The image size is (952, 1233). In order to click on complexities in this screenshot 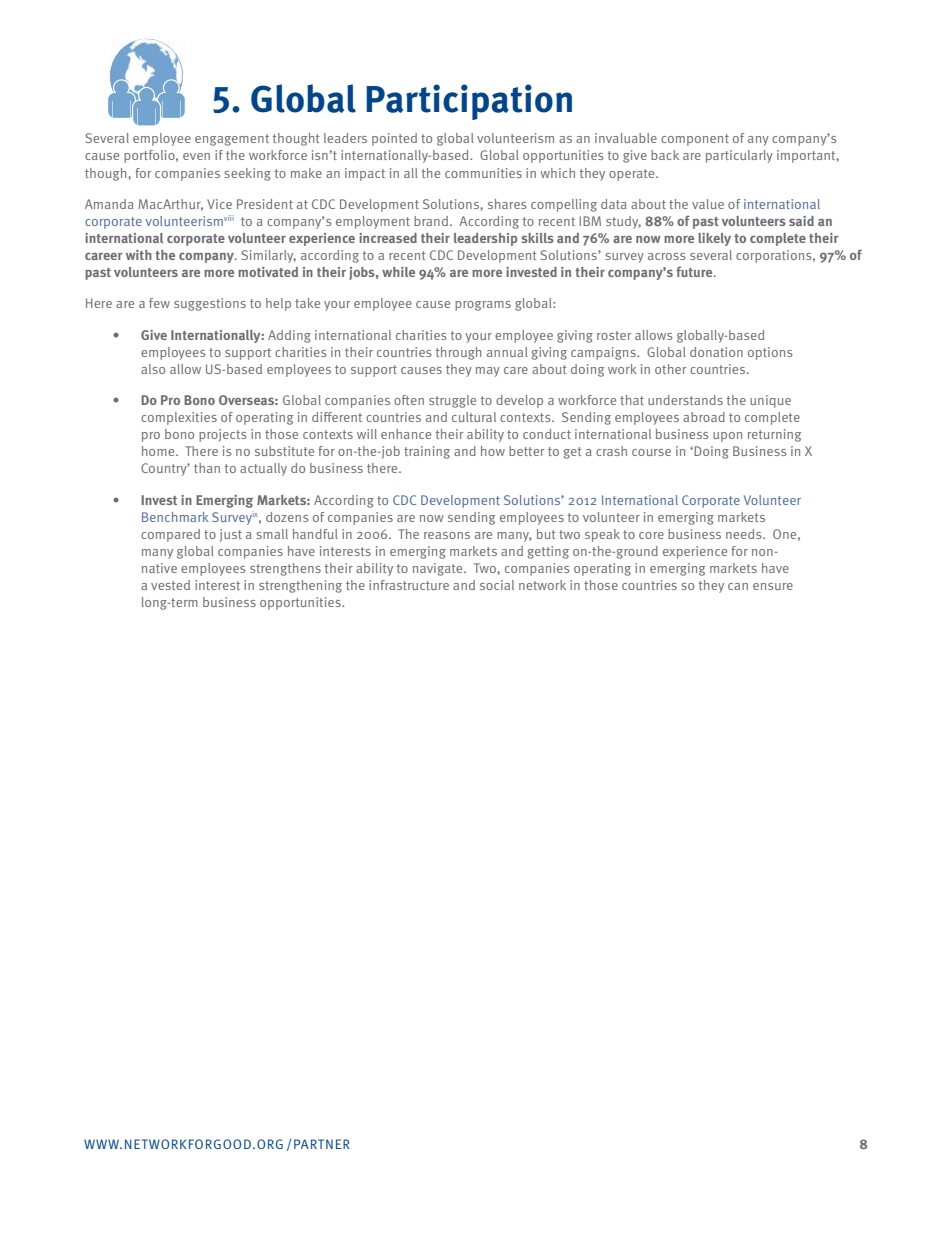, I will do `click(179, 418)`.
